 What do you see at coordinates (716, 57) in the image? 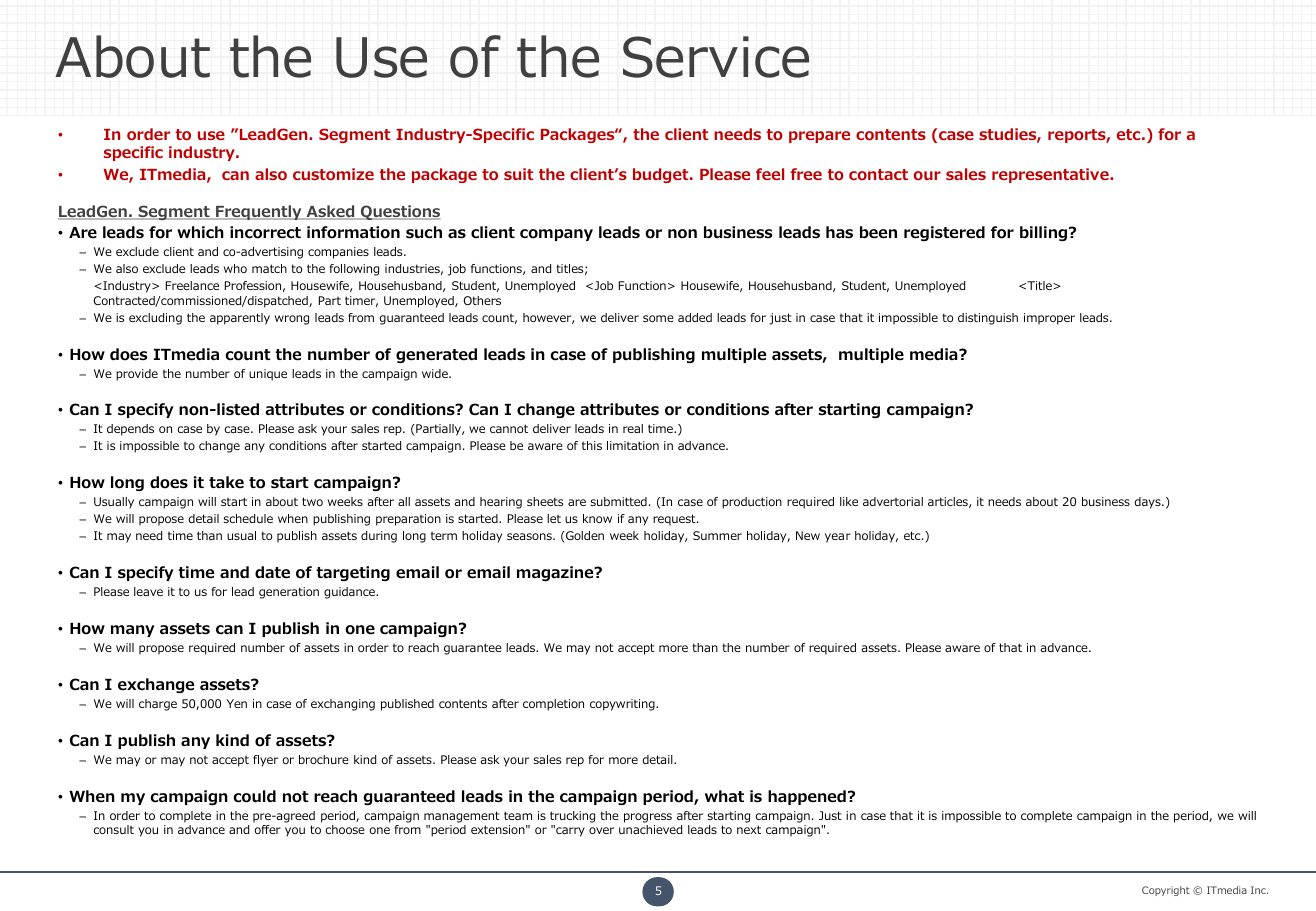
I see `Service` at bounding box center [716, 57].
